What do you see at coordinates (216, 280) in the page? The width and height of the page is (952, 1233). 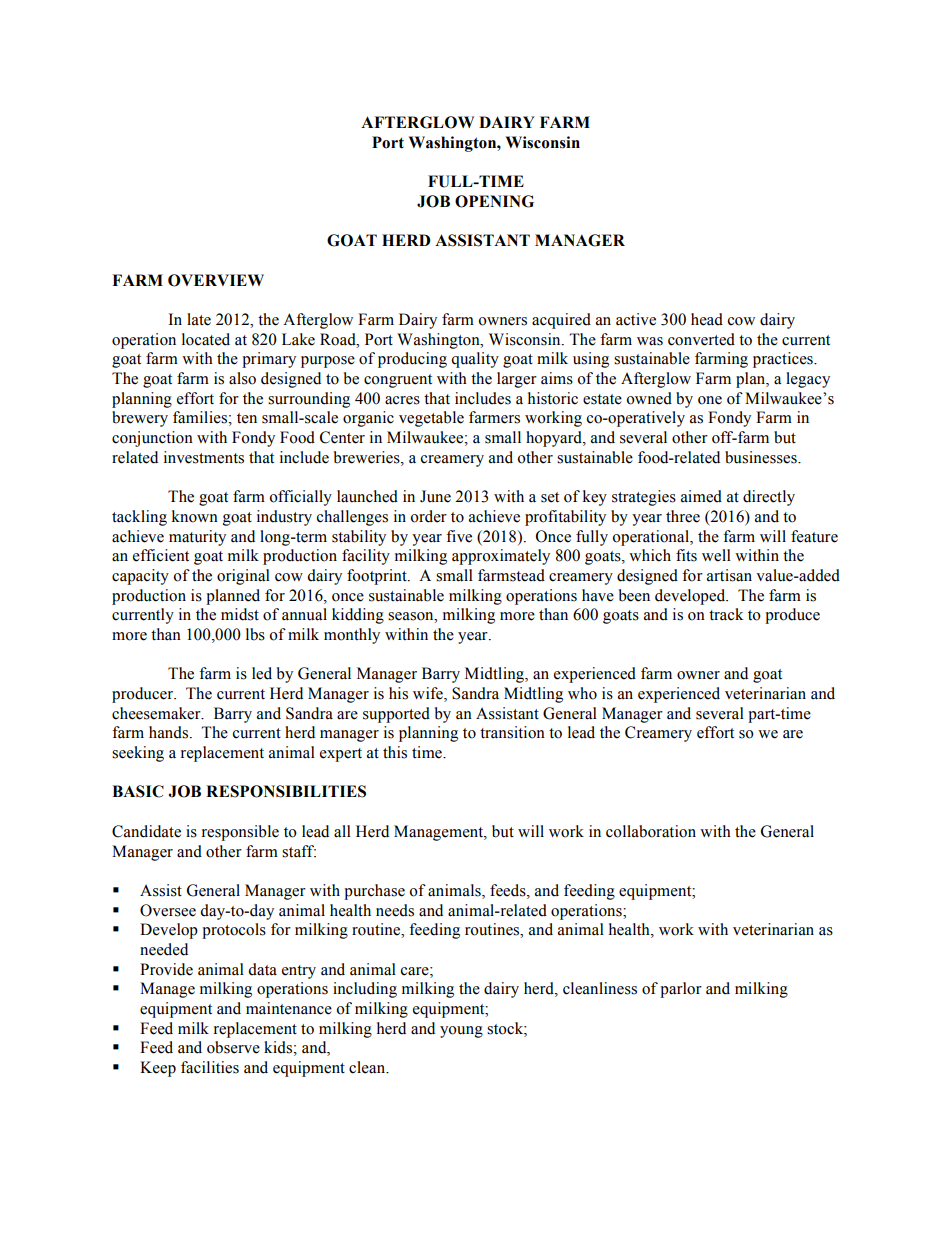 I see `OVERVIEW` at bounding box center [216, 280].
